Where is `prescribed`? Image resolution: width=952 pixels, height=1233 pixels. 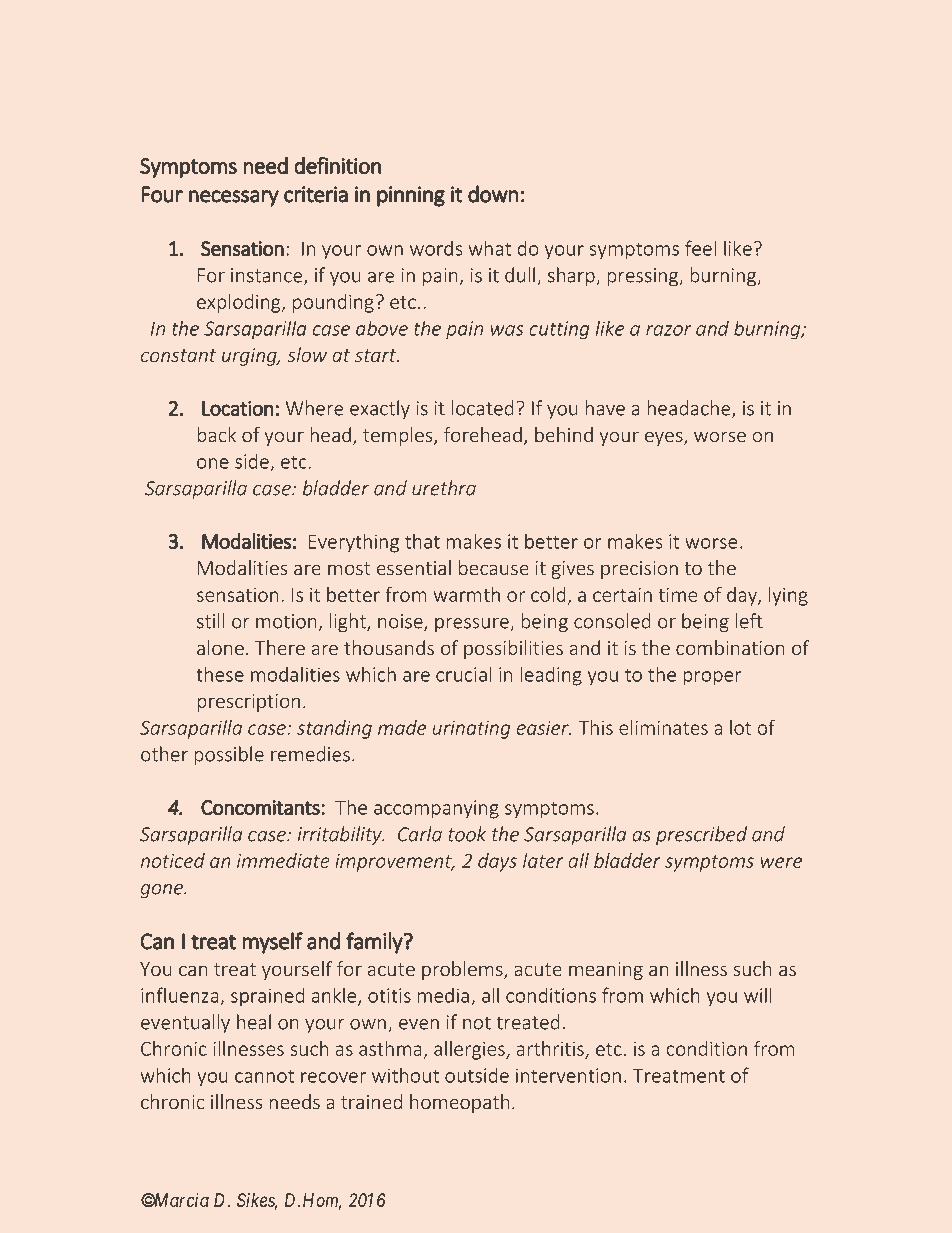
prescribed is located at coordinates (701, 835).
